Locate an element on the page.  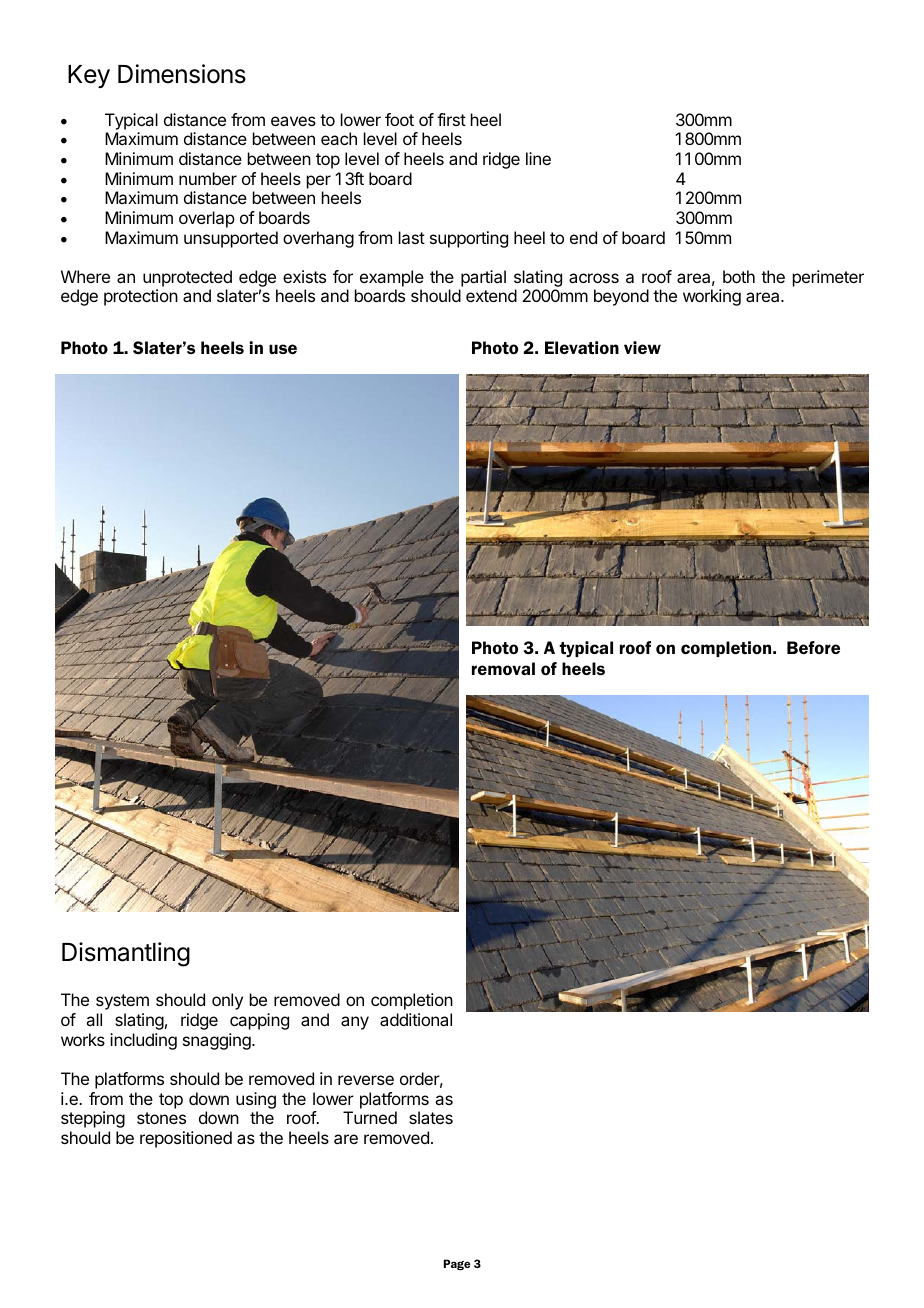
first is located at coordinates (451, 119).
